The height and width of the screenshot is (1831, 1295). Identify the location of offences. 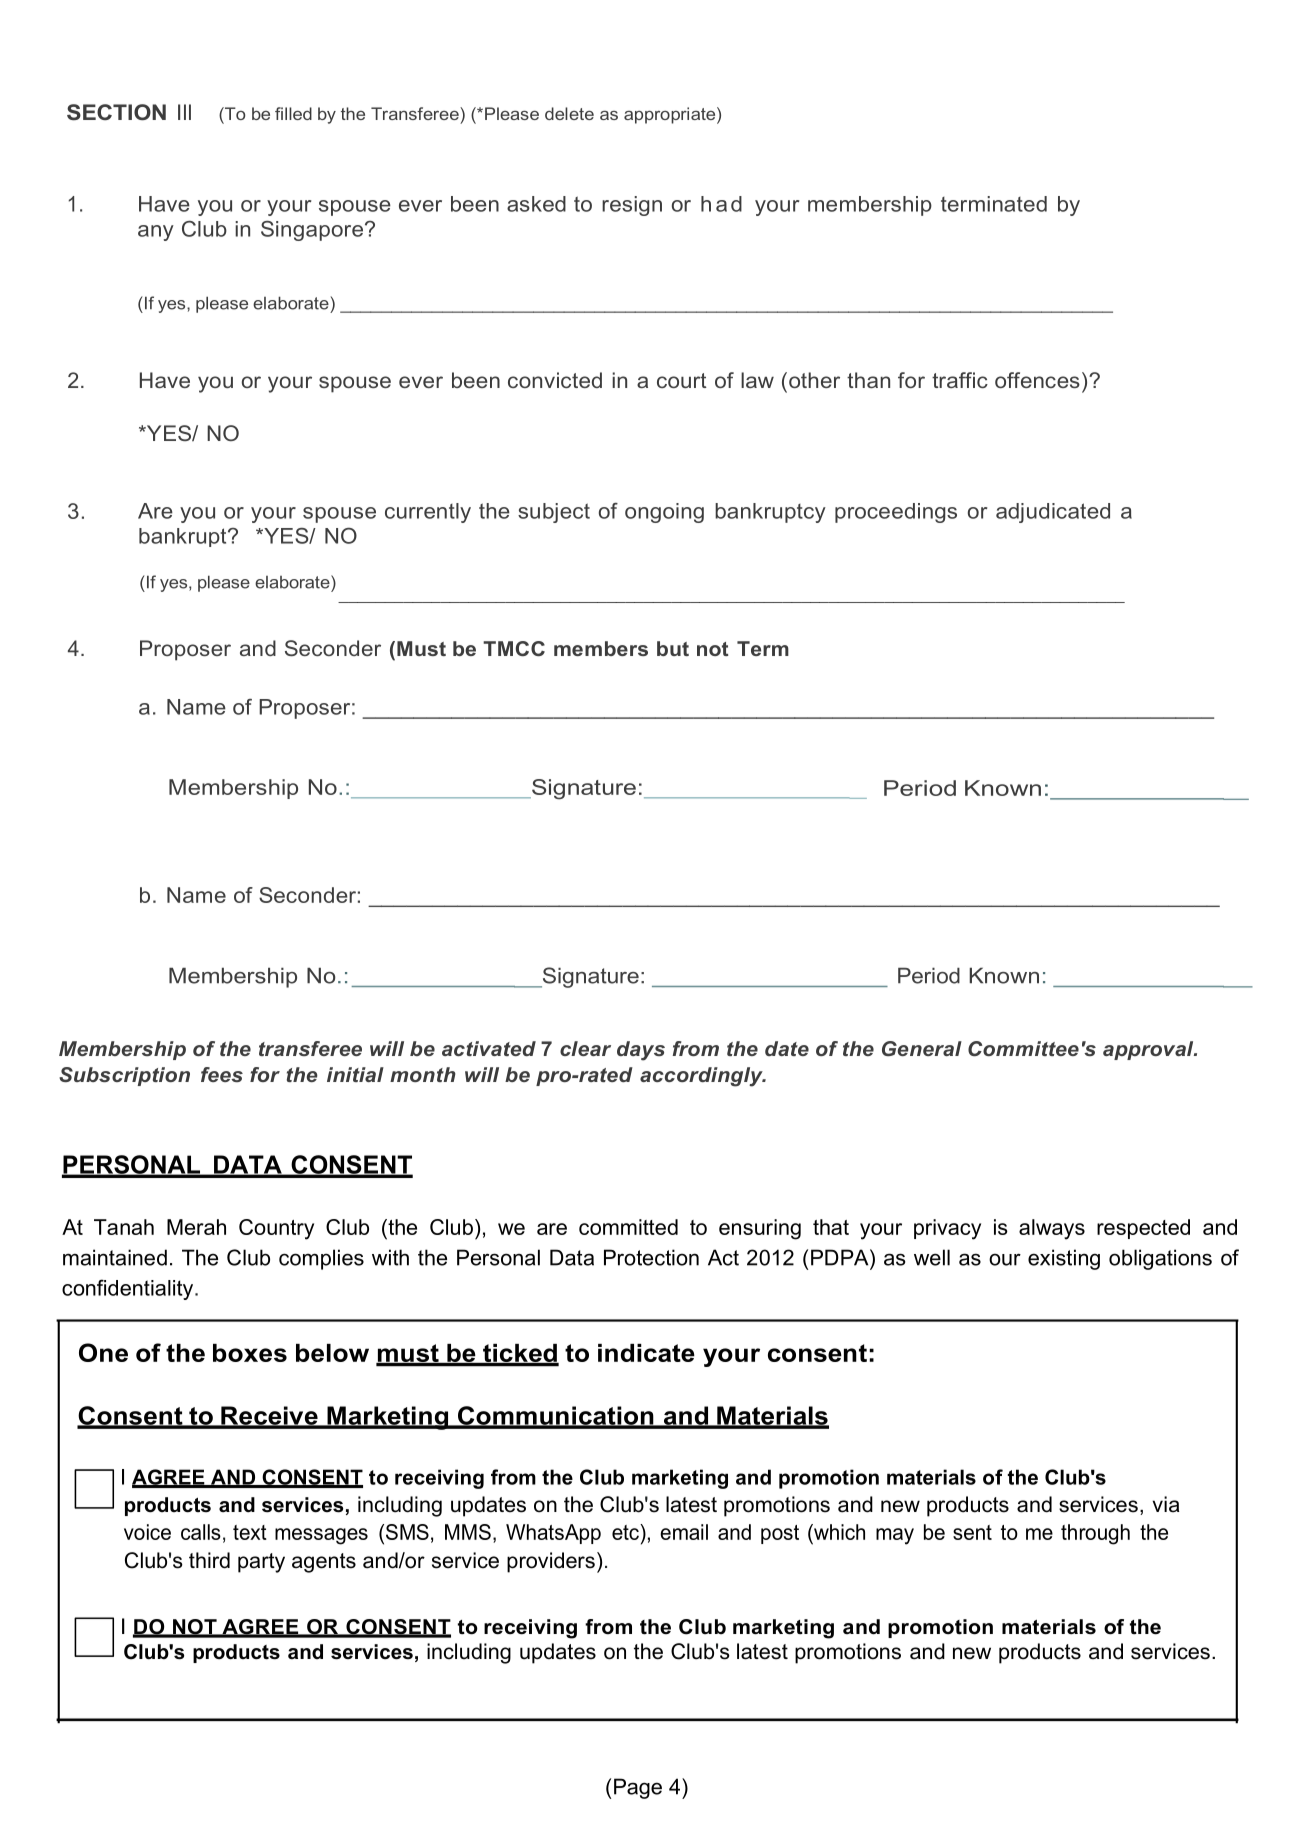
(1037, 380).
